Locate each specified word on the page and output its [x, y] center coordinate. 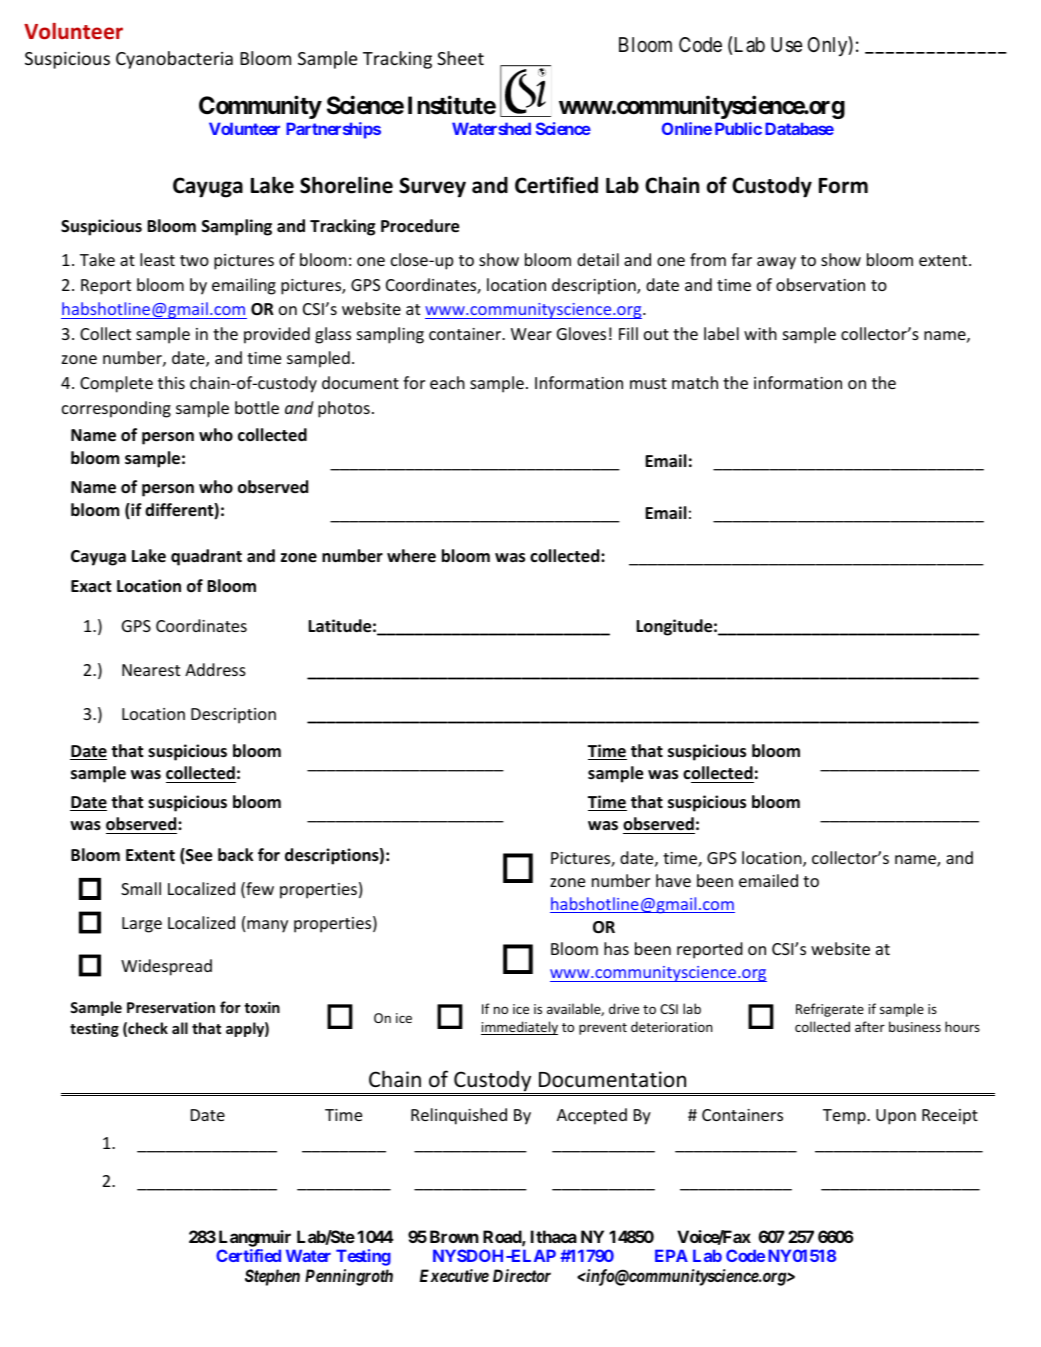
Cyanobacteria [174, 60]
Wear [531, 334]
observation [820, 284]
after [870, 1026]
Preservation [171, 1007]
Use [786, 45]
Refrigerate [830, 1010]
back [235, 854]
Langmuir [255, 1238]
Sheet [460, 58]
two [194, 260]
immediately [519, 1028]
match [695, 382]
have [673, 880]
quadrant [206, 557]
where [411, 555]
